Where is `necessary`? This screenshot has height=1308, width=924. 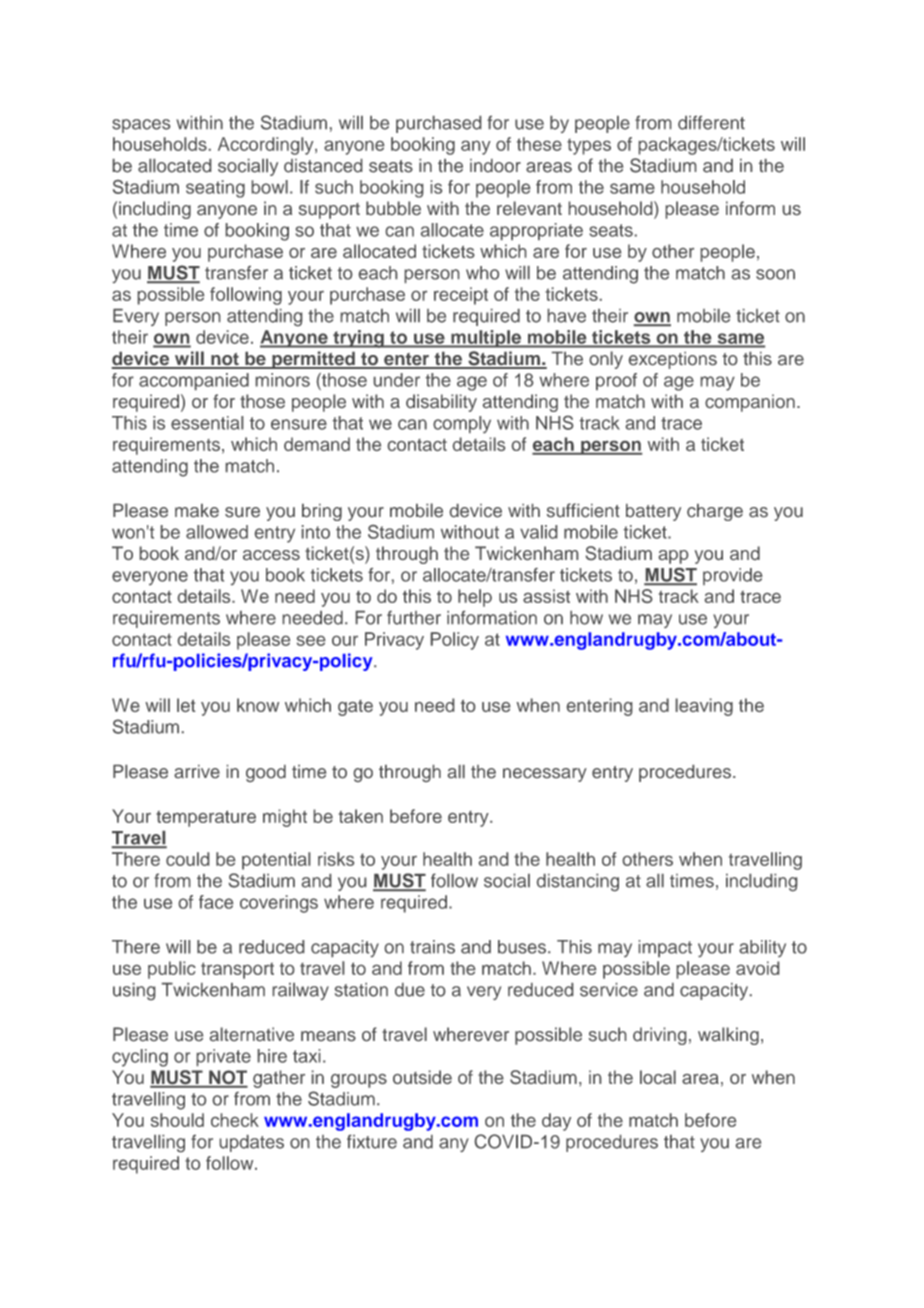 necessary is located at coordinates (545, 775).
